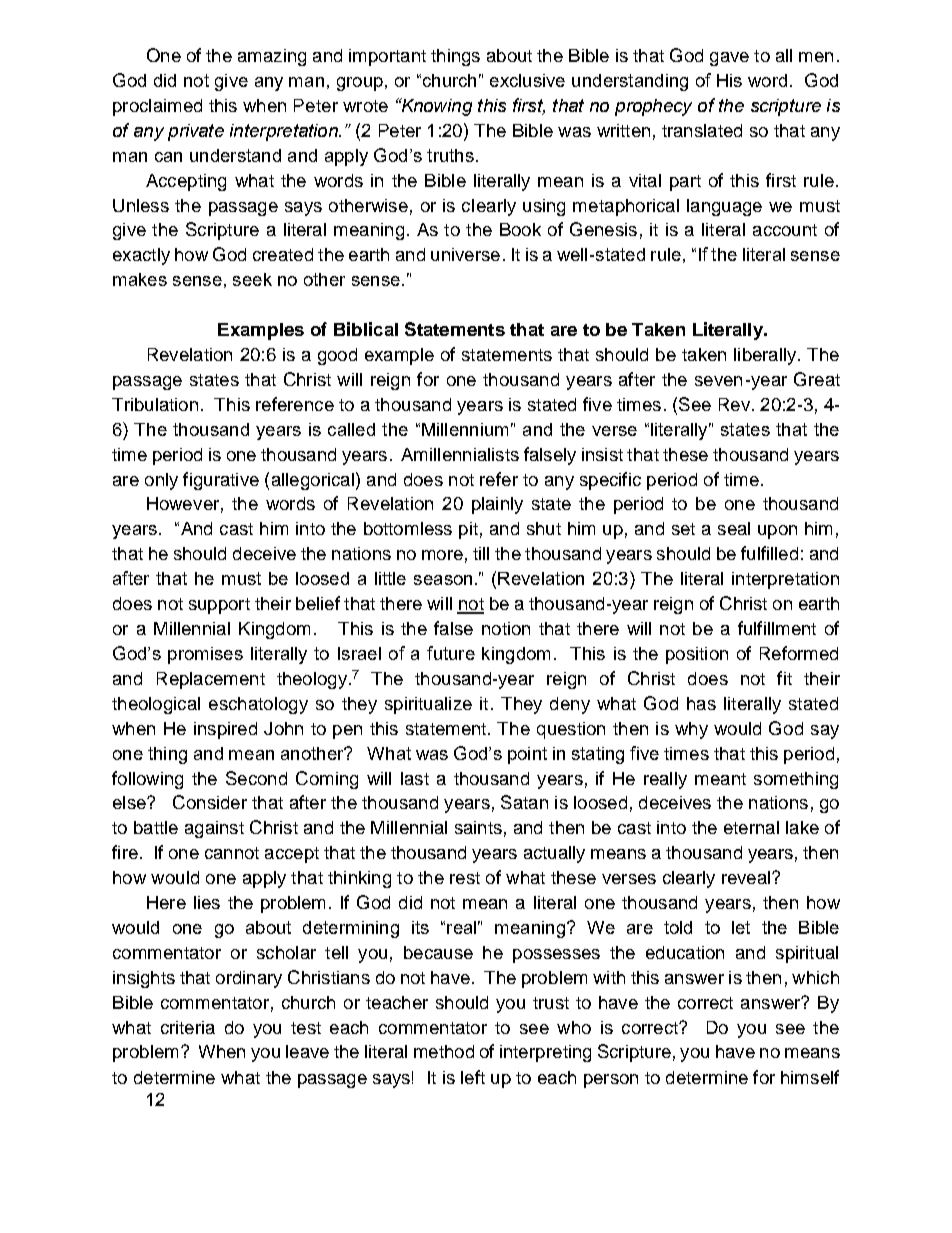 The image size is (952, 1233). I want to click on proclaimed, so click(157, 107).
